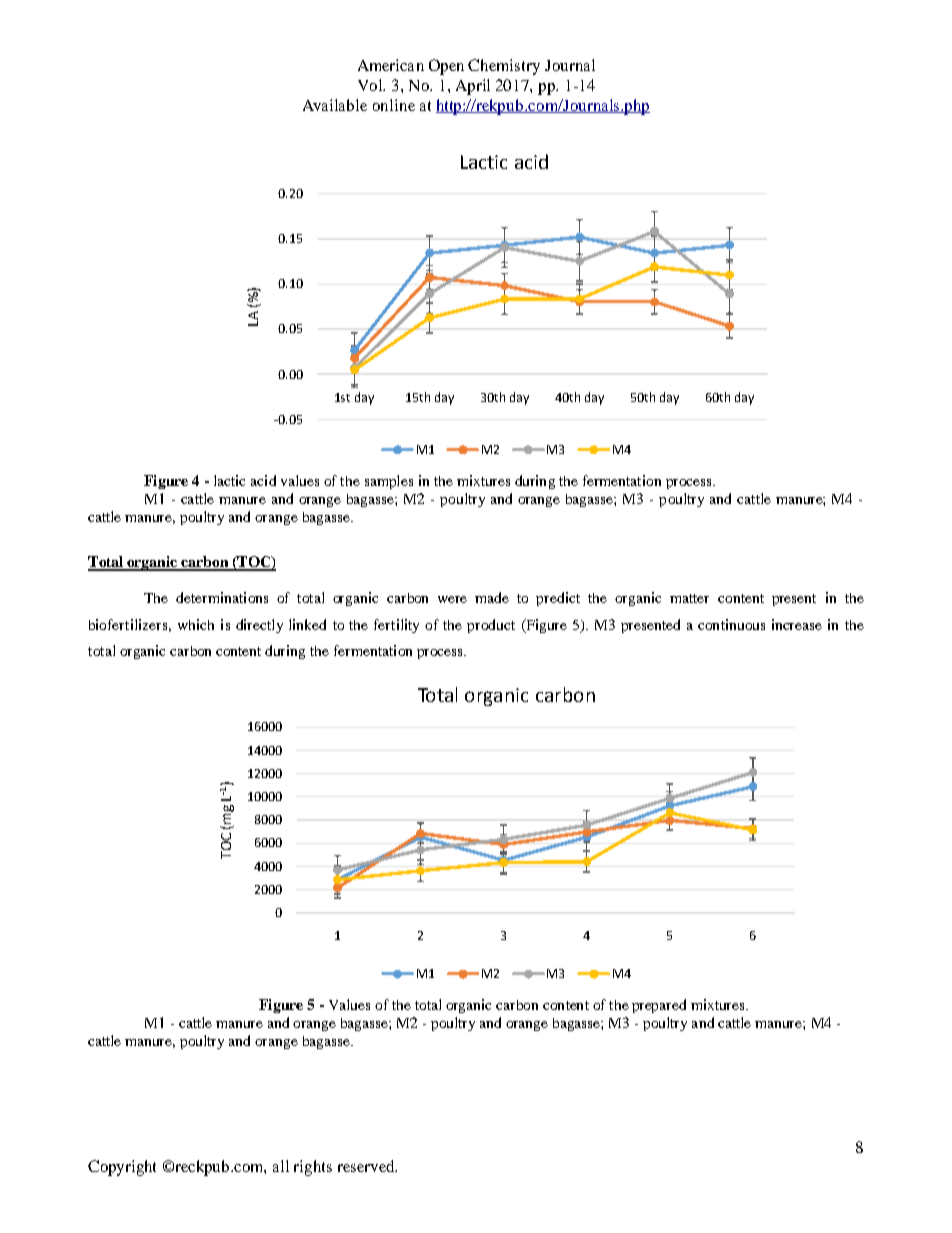 Image resolution: width=952 pixels, height=1233 pixels. What do you see at coordinates (335, 105) in the screenshot?
I see `Available` at bounding box center [335, 105].
